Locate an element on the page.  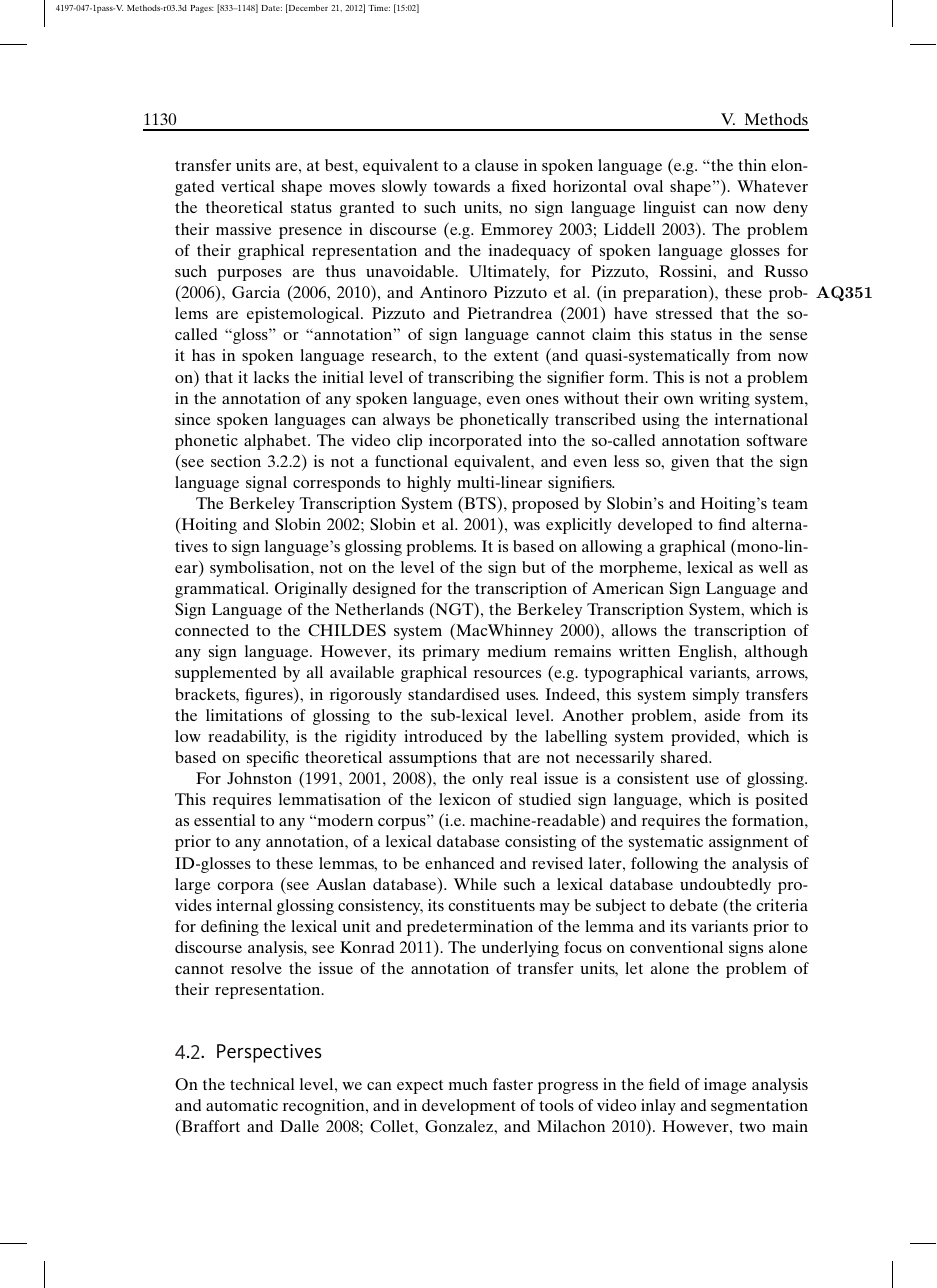
but is located at coordinates (533, 567).
